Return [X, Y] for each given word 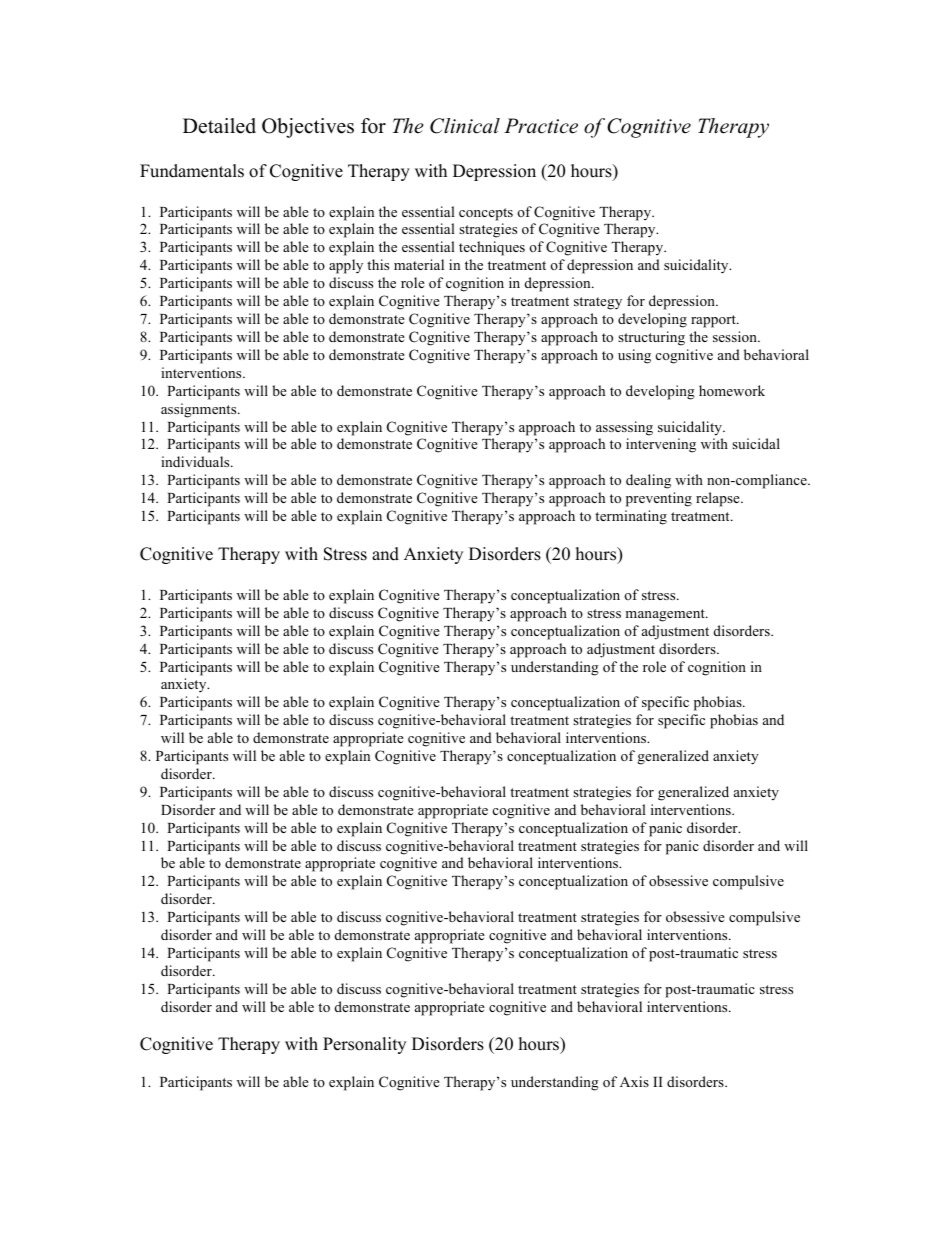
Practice [541, 126]
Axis [634, 1081]
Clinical [465, 126]
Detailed [219, 126]
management [666, 615]
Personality [364, 1045]
